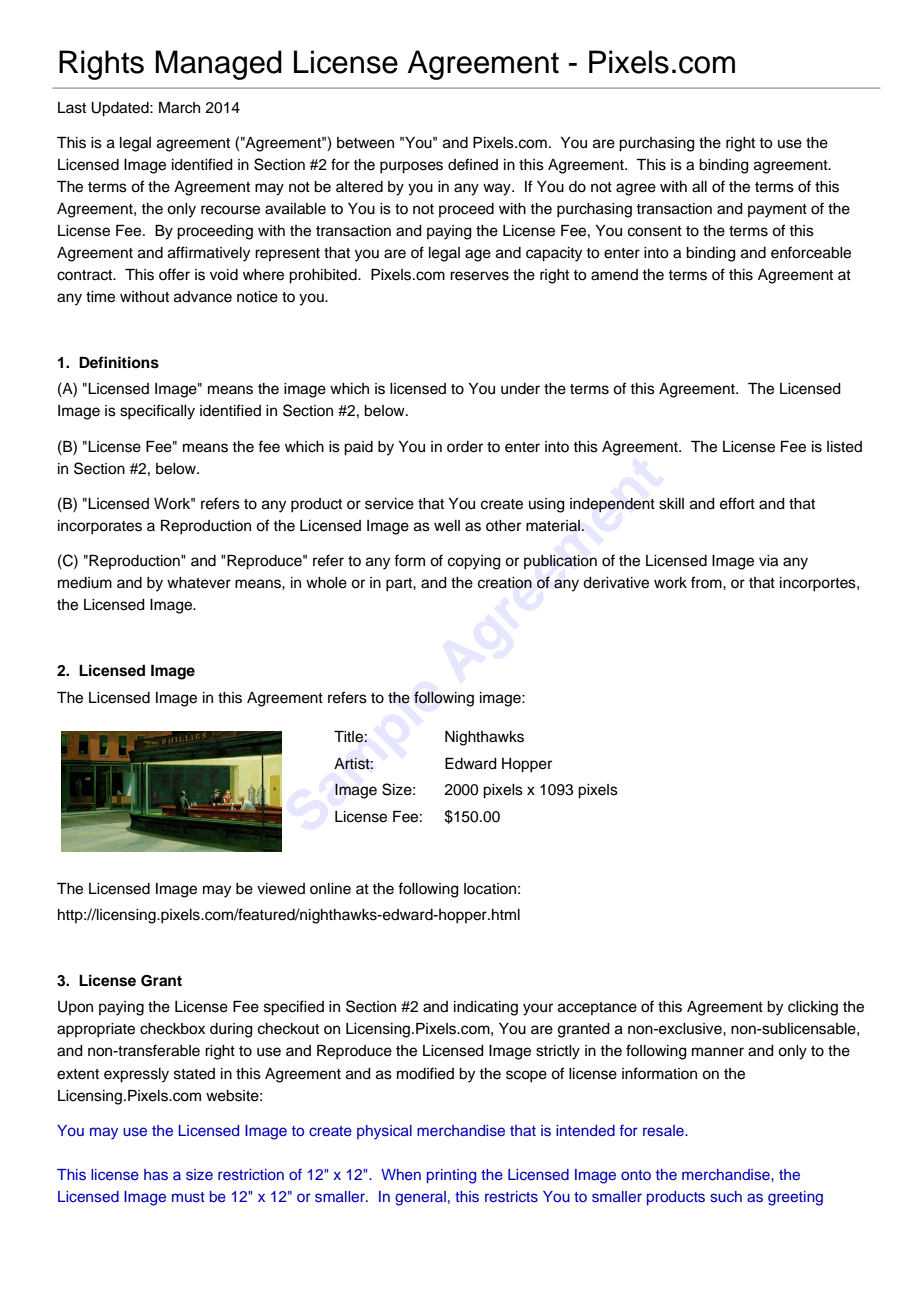 The height and width of the image is (1308, 924). What do you see at coordinates (813, 1008) in the image?
I see `clicking` at bounding box center [813, 1008].
